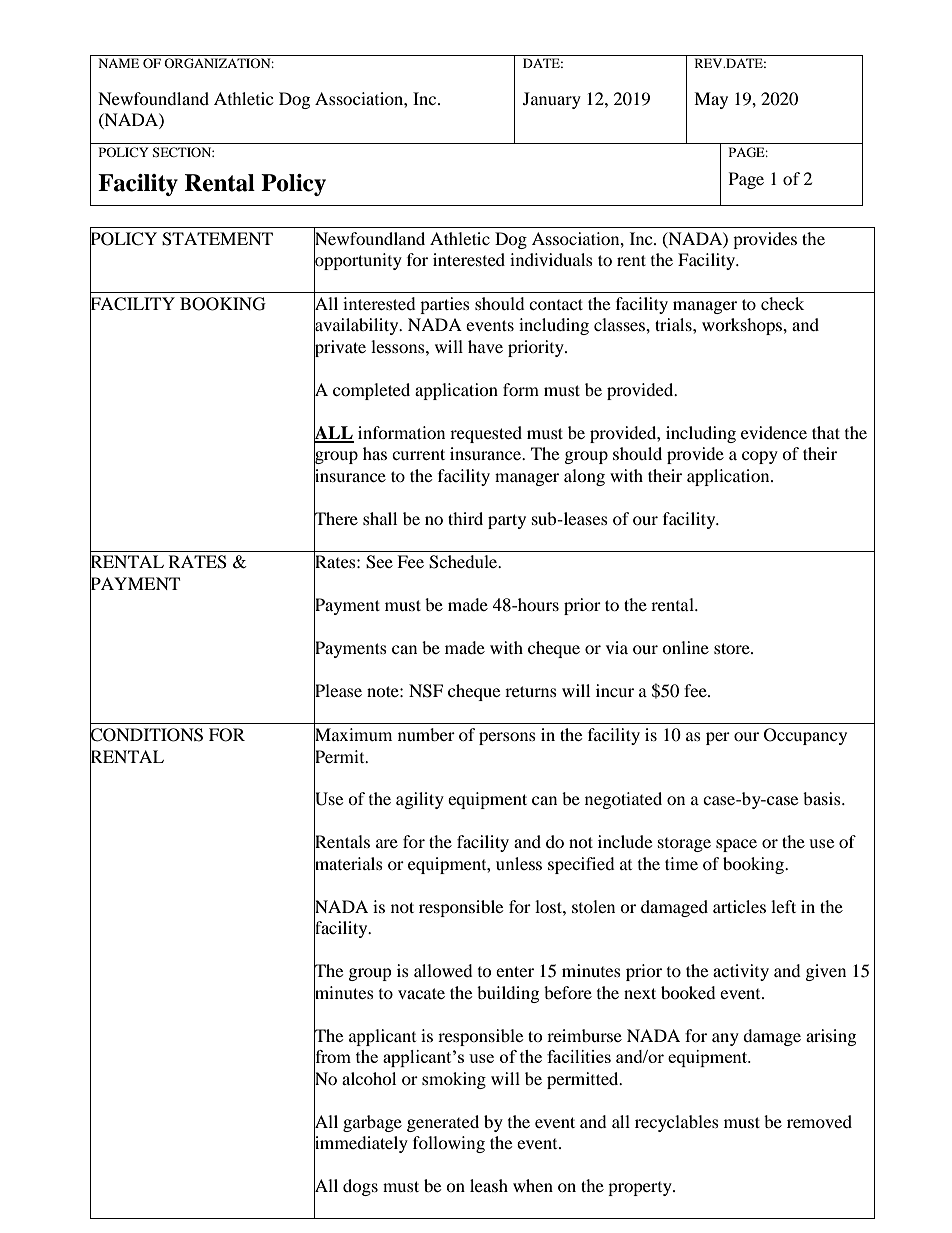 This screenshot has height=1233, width=952. What do you see at coordinates (739, 906) in the screenshot?
I see `articles` at bounding box center [739, 906].
